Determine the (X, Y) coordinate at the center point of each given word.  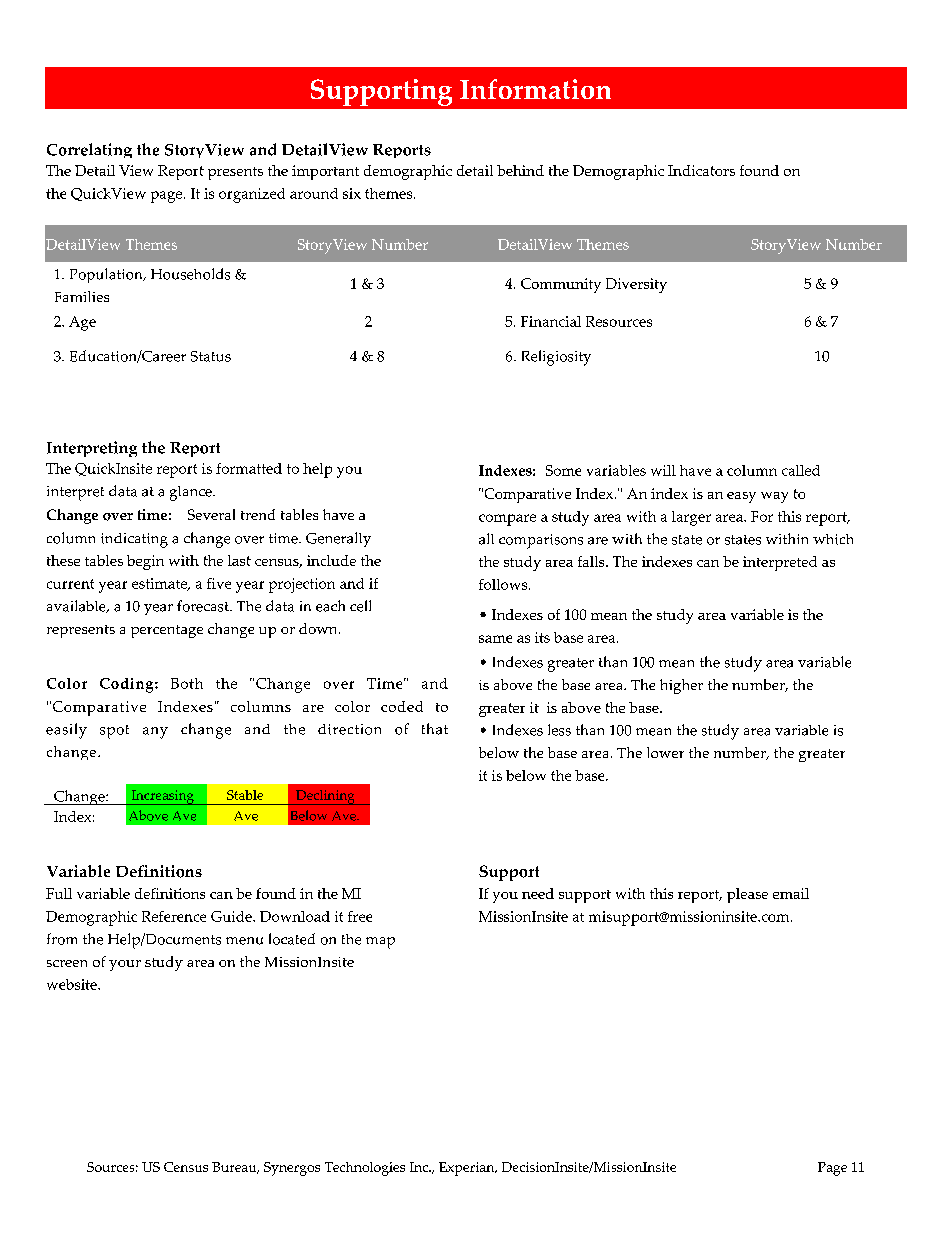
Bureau (235, 1168)
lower (665, 752)
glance (192, 493)
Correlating (89, 150)
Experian (468, 1169)
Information (535, 89)
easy (741, 497)
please (747, 895)
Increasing (163, 797)
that (435, 729)
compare (507, 520)
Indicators (701, 170)
